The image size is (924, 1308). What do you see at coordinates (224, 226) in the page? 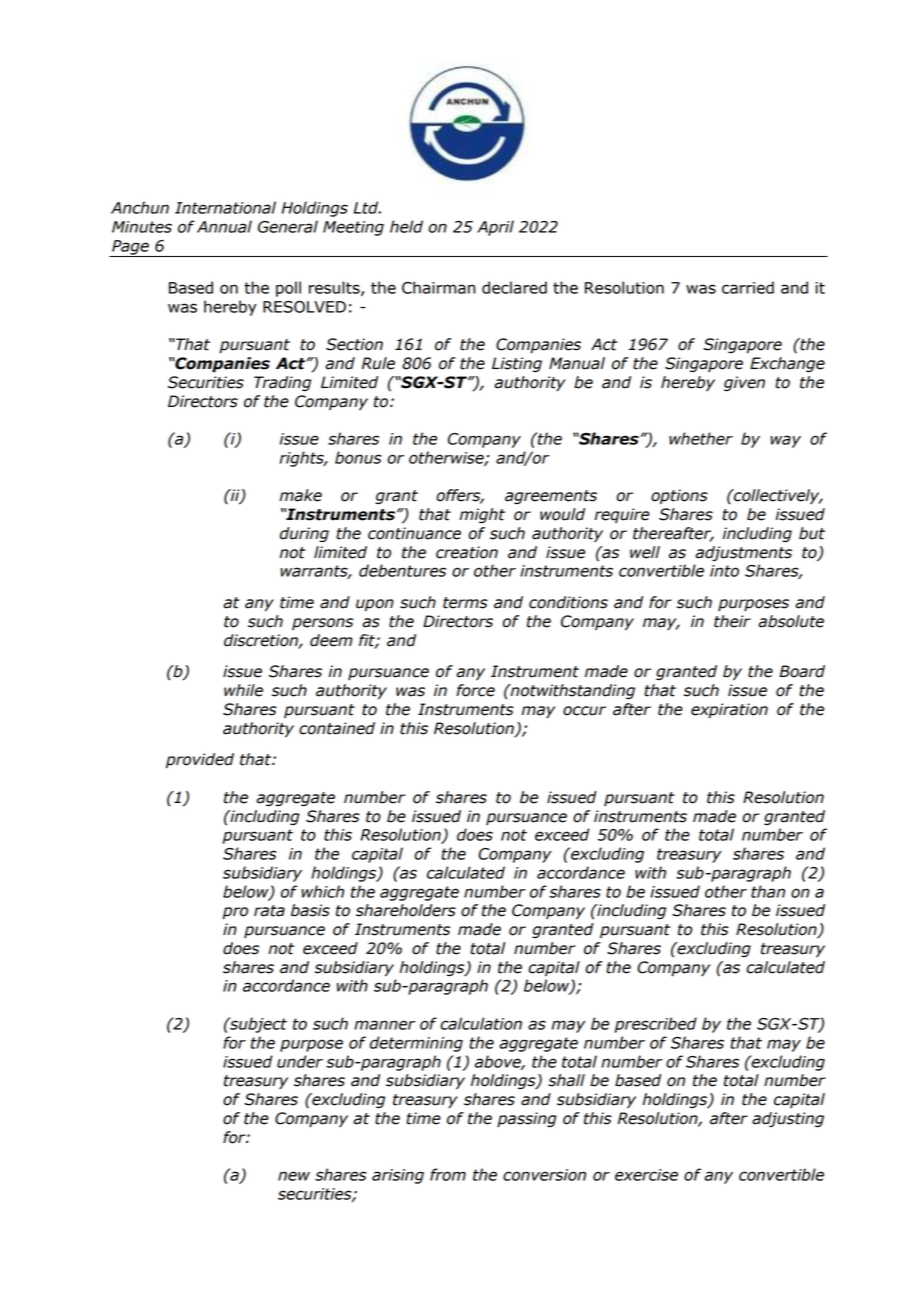
I see `Annual` at bounding box center [224, 226].
